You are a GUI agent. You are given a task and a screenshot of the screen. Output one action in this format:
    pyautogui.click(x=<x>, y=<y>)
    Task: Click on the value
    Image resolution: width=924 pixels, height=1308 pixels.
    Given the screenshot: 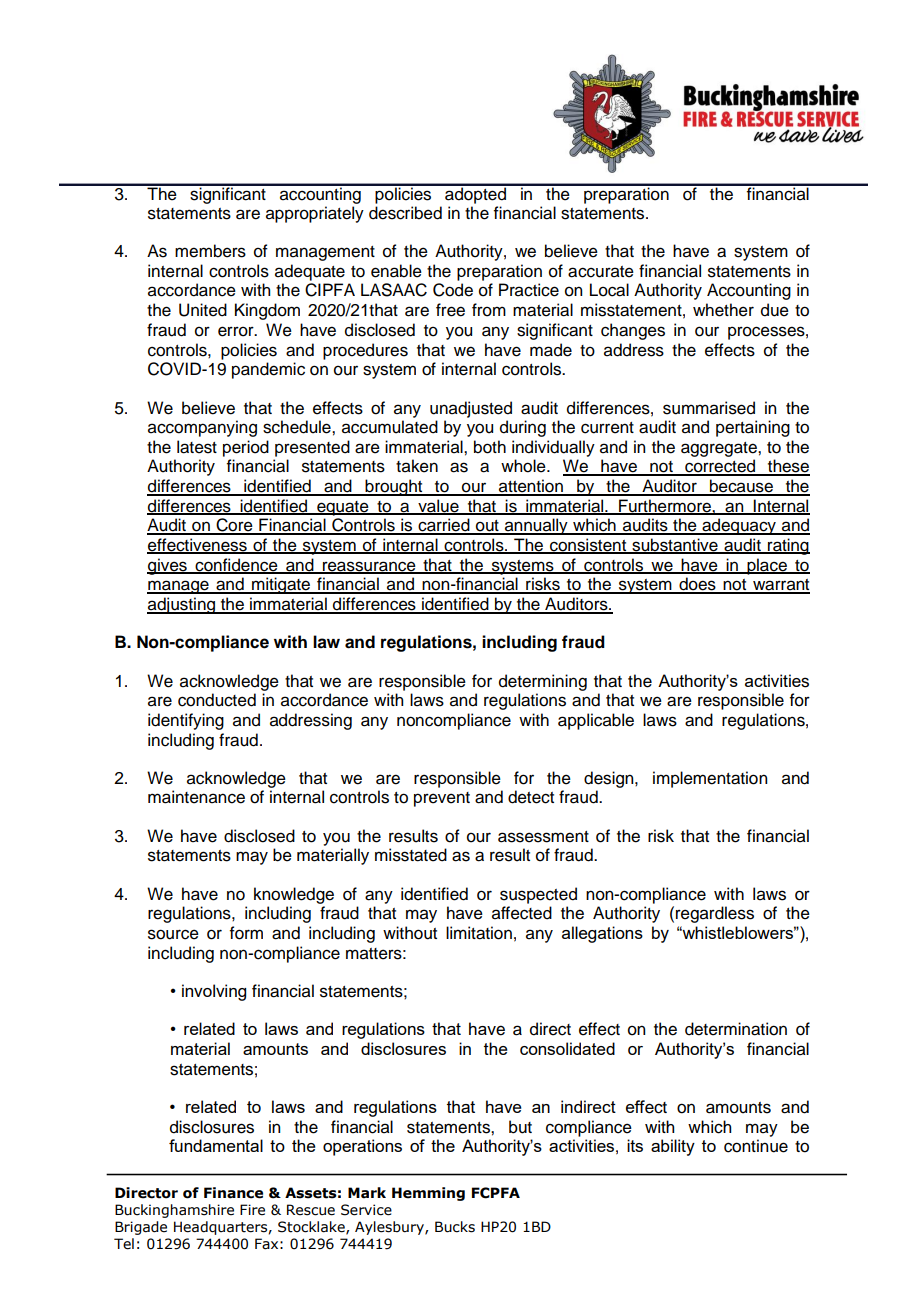 What is the action you would take?
    pyautogui.click(x=438, y=507)
